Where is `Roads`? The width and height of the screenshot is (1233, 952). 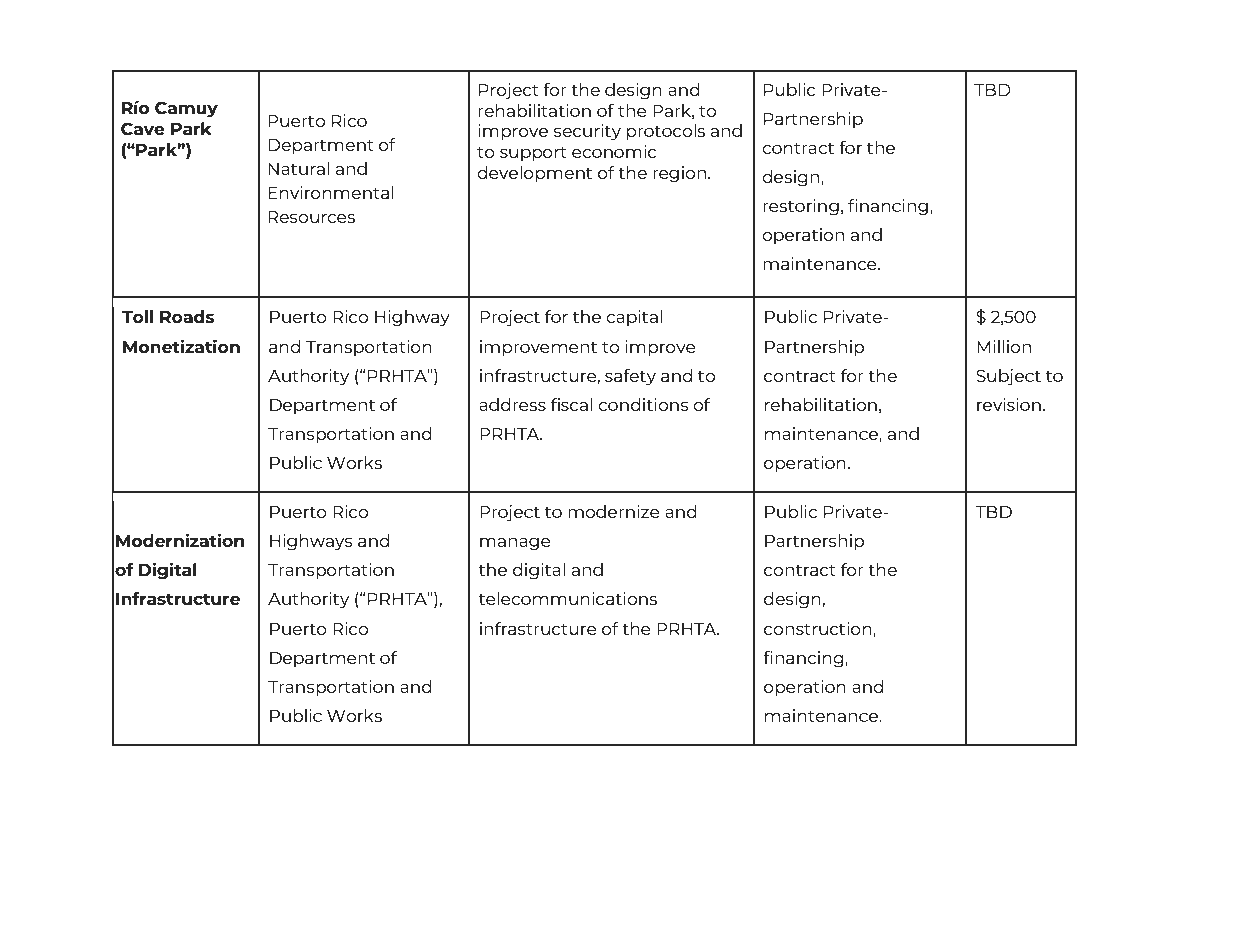
Roads is located at coordinates (187, 316).
